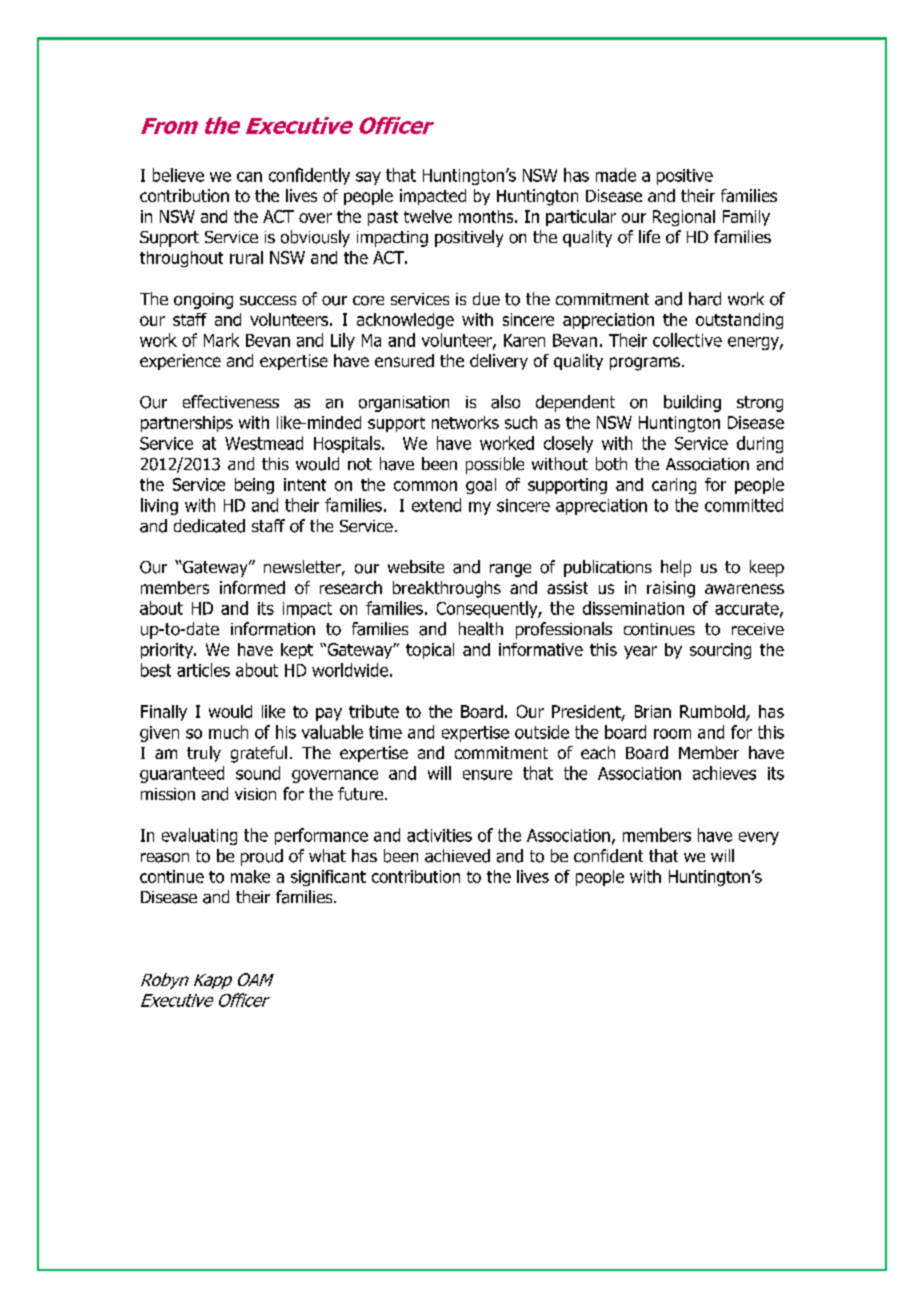  Describe the element at coordinates (178, 175) in the document. I see `believe` at that location.
